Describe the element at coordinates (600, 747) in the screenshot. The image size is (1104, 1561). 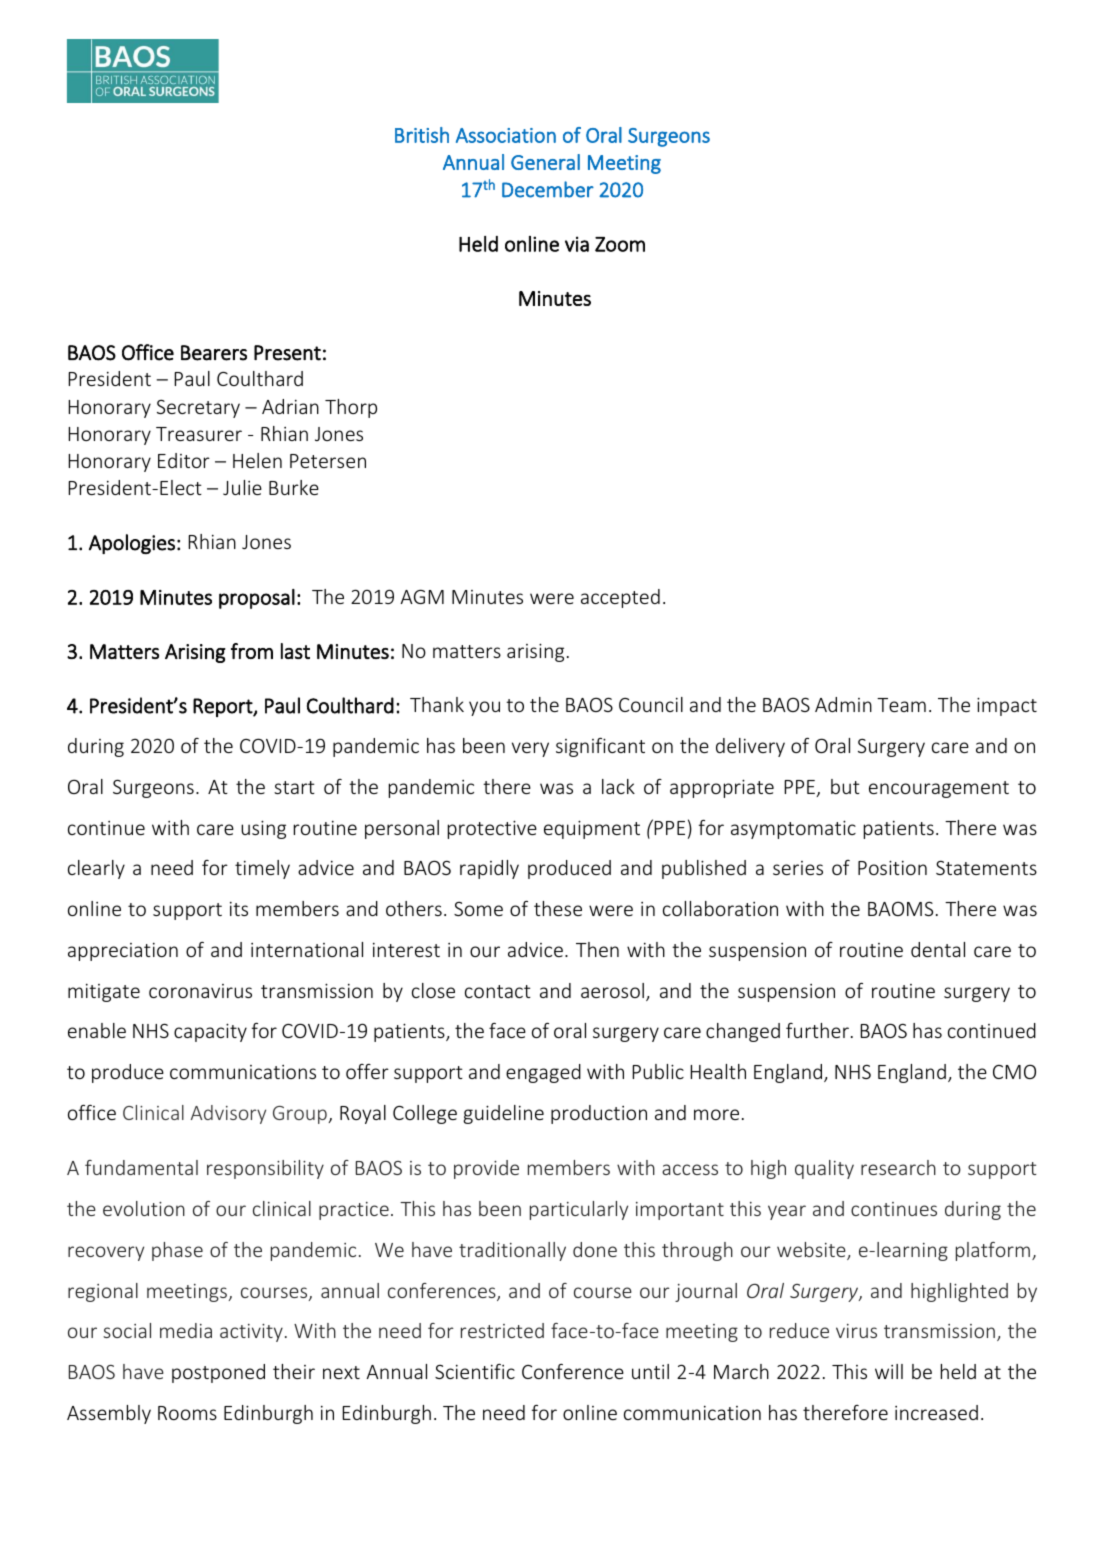
I see `significant` at that location.
